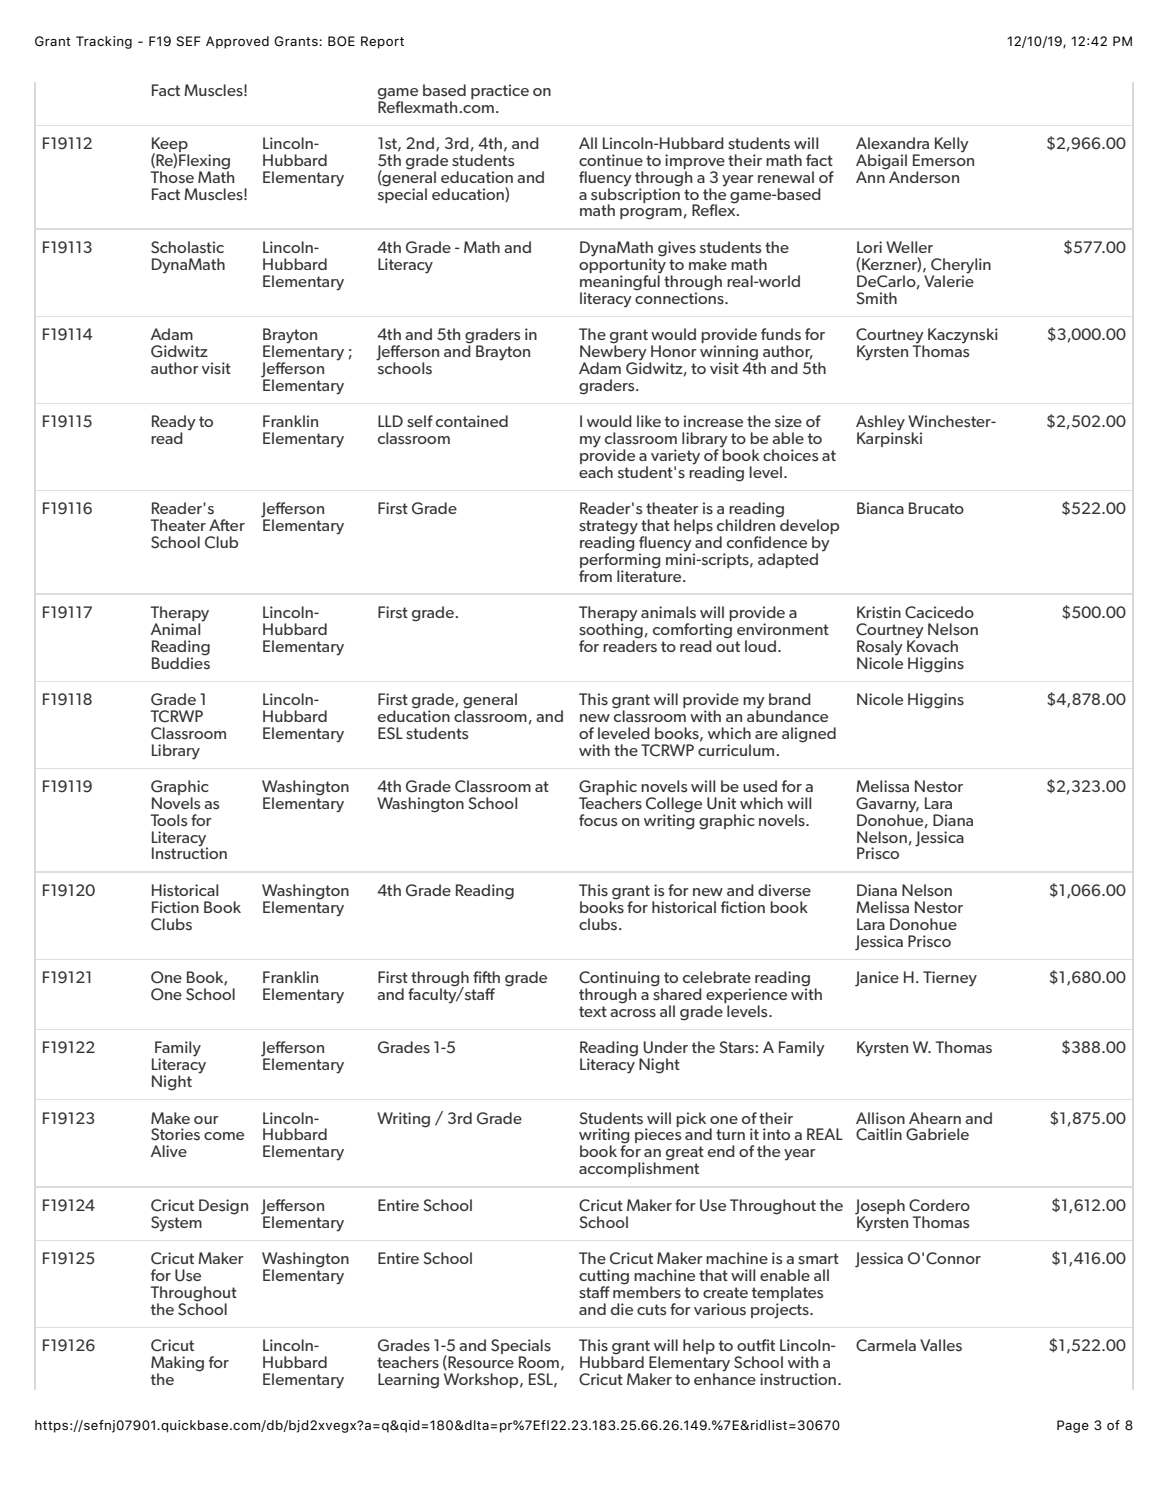  Describe the element at coordinates (168, 820) in the screenshot. I see `Tools` at that location.
